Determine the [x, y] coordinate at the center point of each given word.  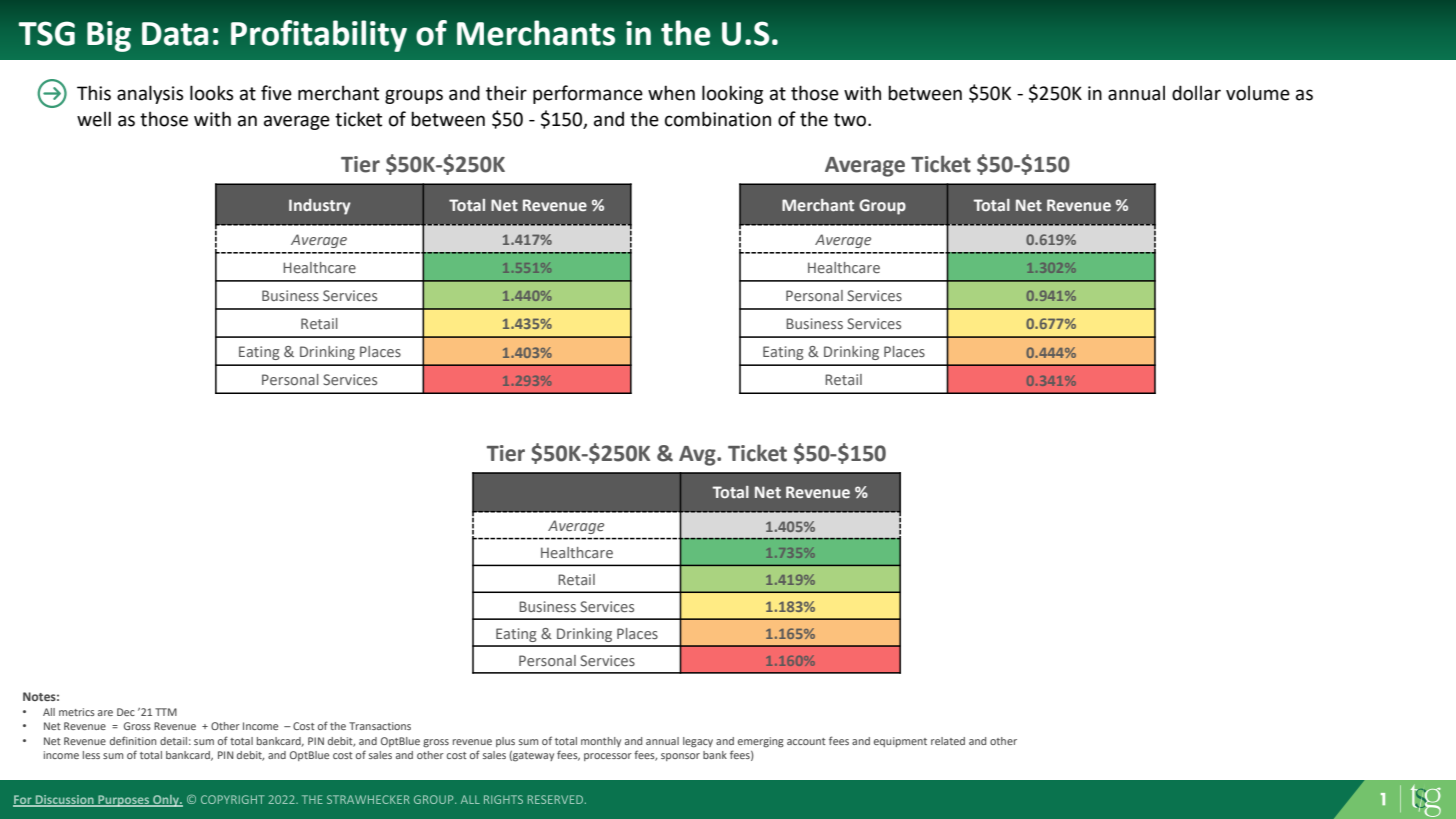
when [671, 93]
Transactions [380, 726]
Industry [320, 207]
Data [175, 34]
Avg [698, 456]
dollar [1196, 93]
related [948, 741]
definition [133, 740]
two [851, 120]
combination [718, 119]
